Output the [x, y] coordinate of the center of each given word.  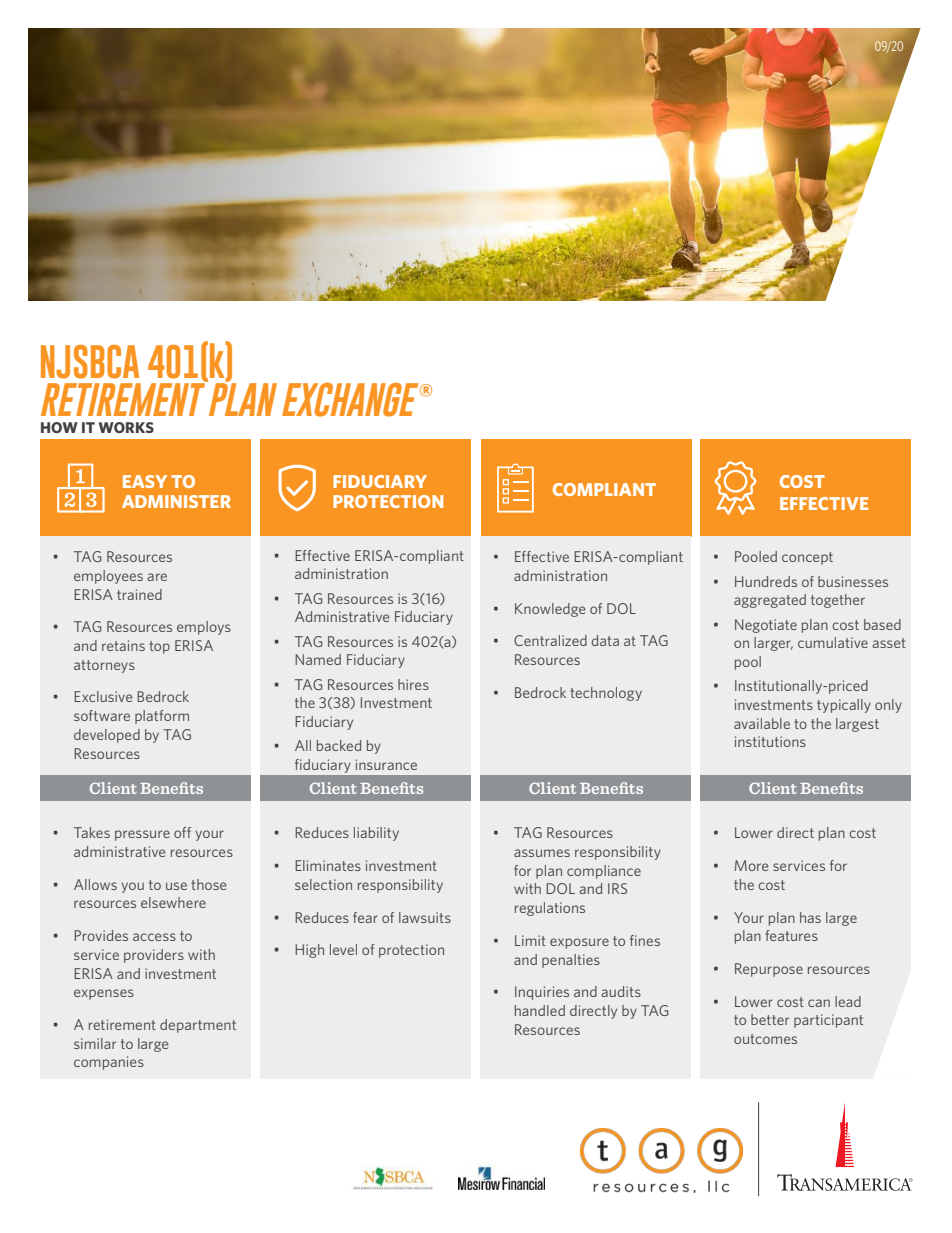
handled [540, 1010]
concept [807, 558]
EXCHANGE [351, 400]
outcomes [765, 1039]
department [198, 1026]
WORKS [126, 427]
